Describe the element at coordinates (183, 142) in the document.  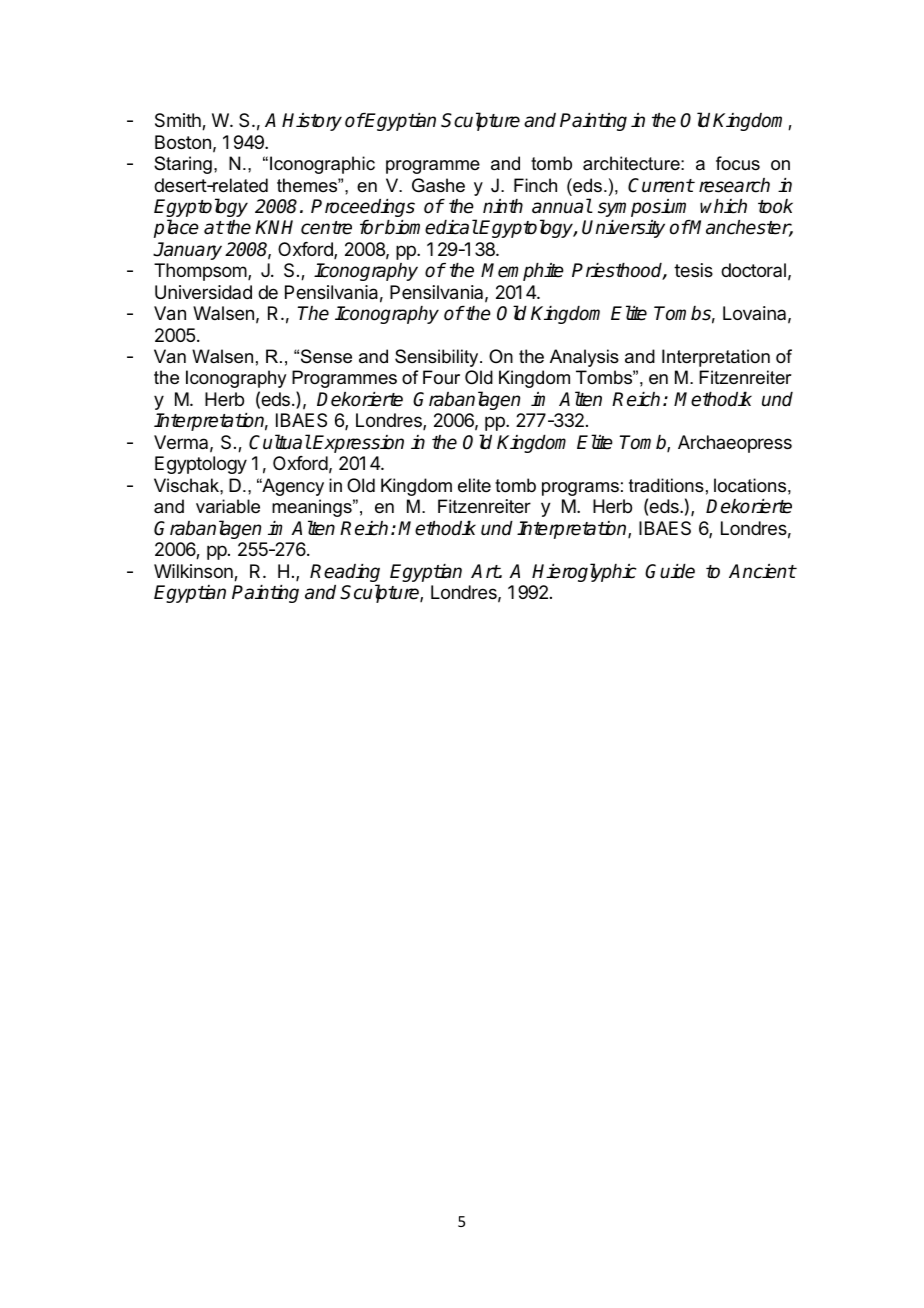
I see `Boston` at that location.
